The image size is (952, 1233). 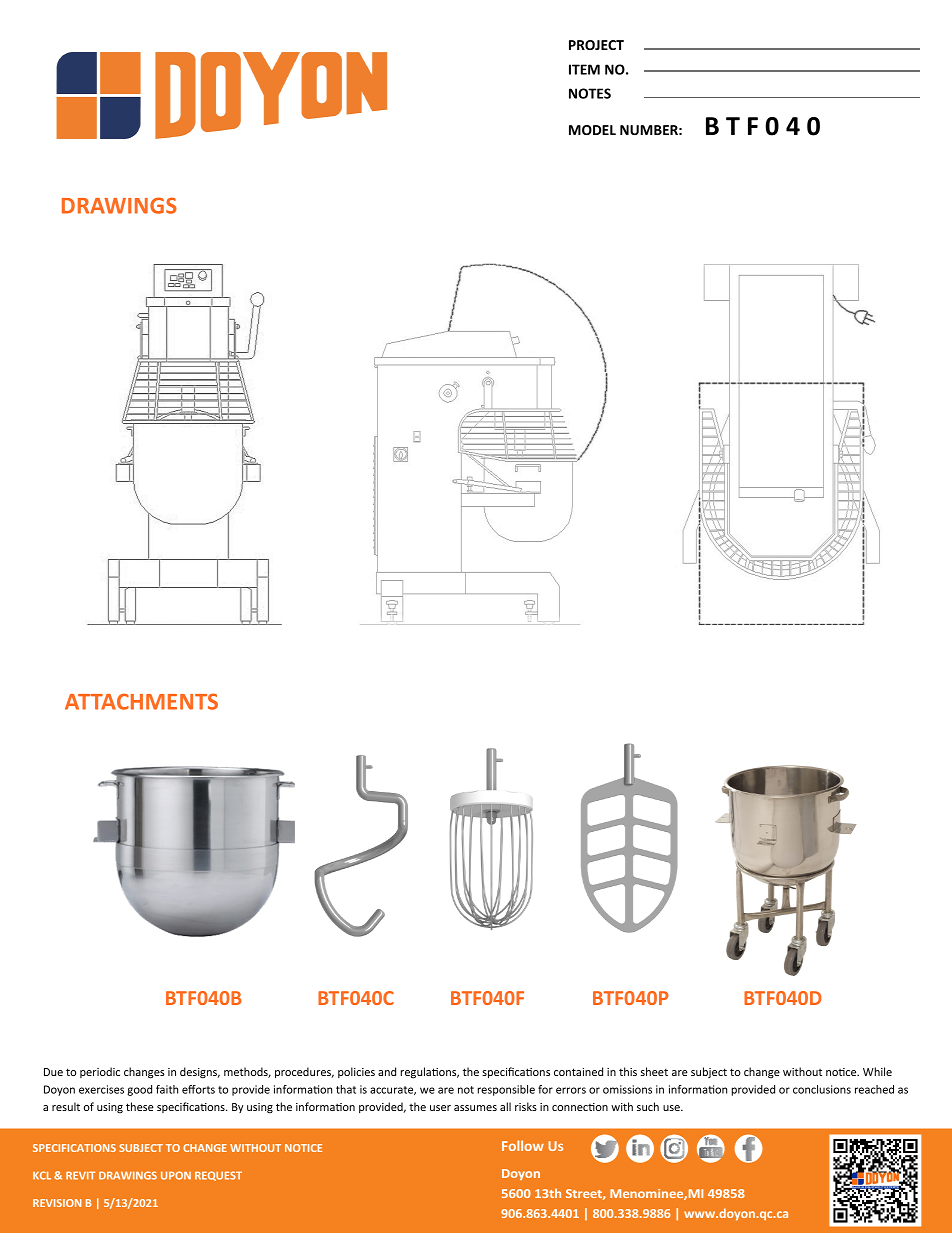 What do you see at coordinates (877, 1071) in the screenshot?
I see `While` at bounding box center [877, 1071].
